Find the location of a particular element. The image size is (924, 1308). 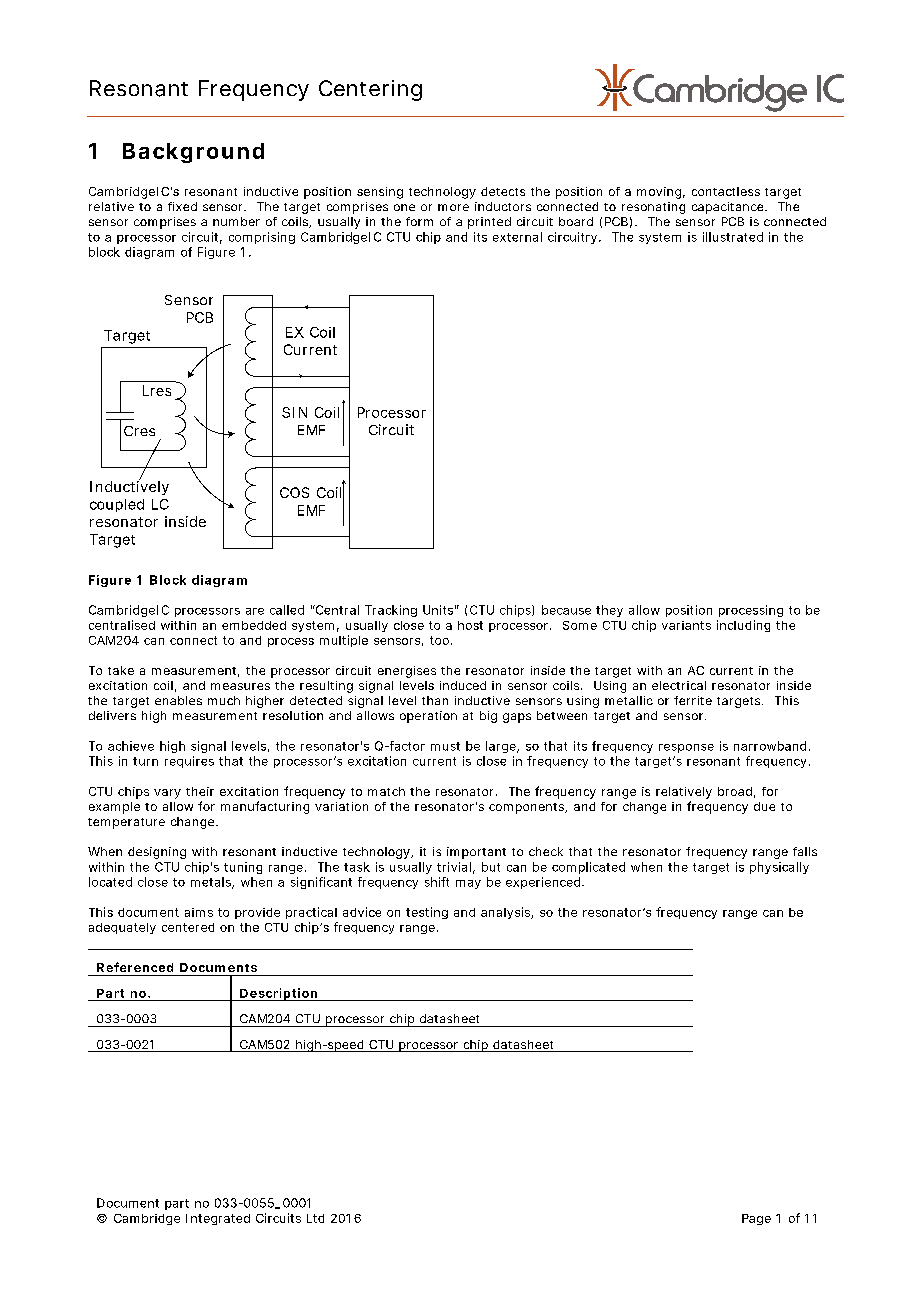

Centering is located at coordinates (370, 90).
